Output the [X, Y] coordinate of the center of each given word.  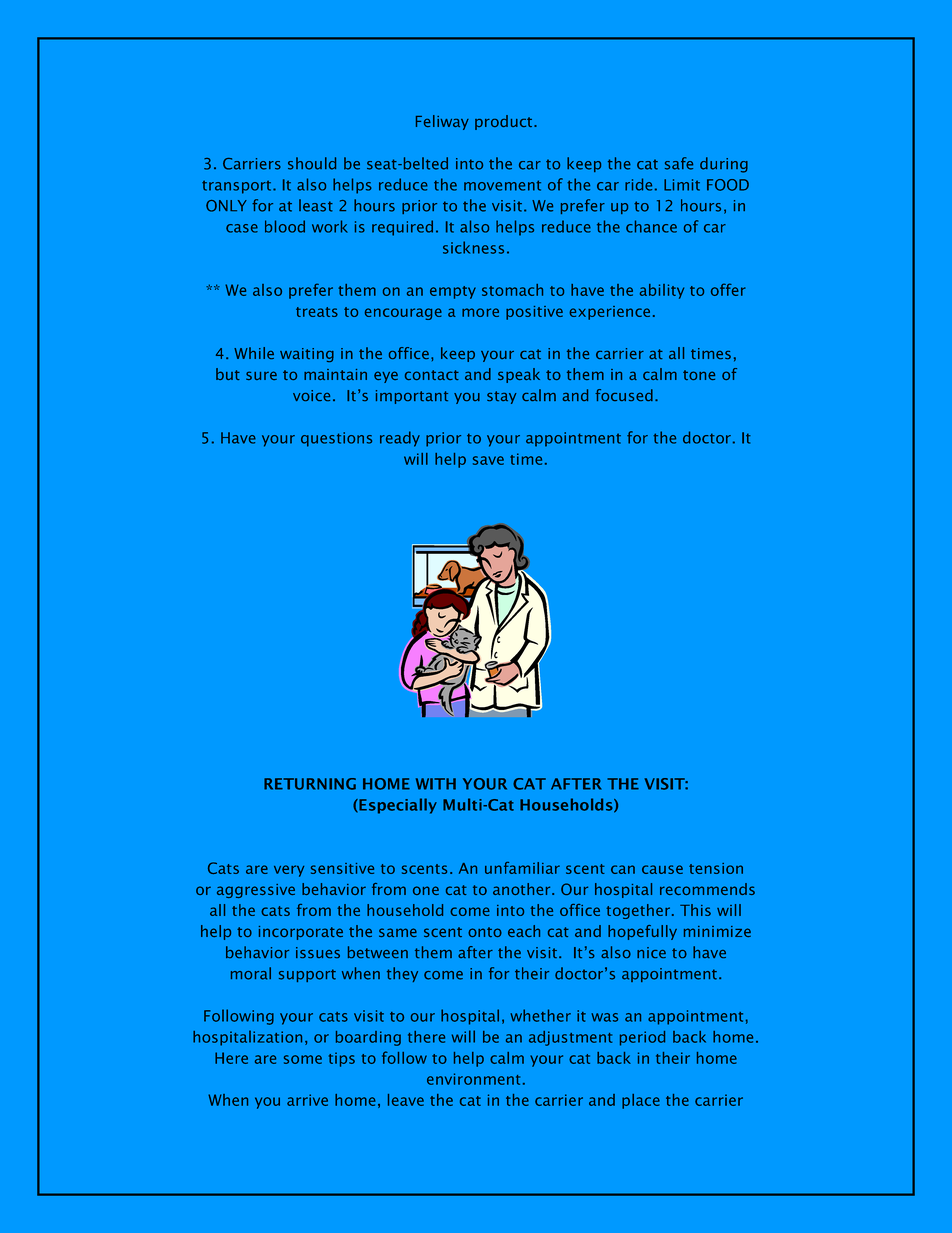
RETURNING [310, 784]
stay [501, 397]
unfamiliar [522, 868]
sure [261, 375]
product [503, 122]
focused [624, 395]
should [312, 163]
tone [699, 375]
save [488, 460]
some [303, 1059]
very [289, 871]
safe [679, 163]
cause [662, 869]
